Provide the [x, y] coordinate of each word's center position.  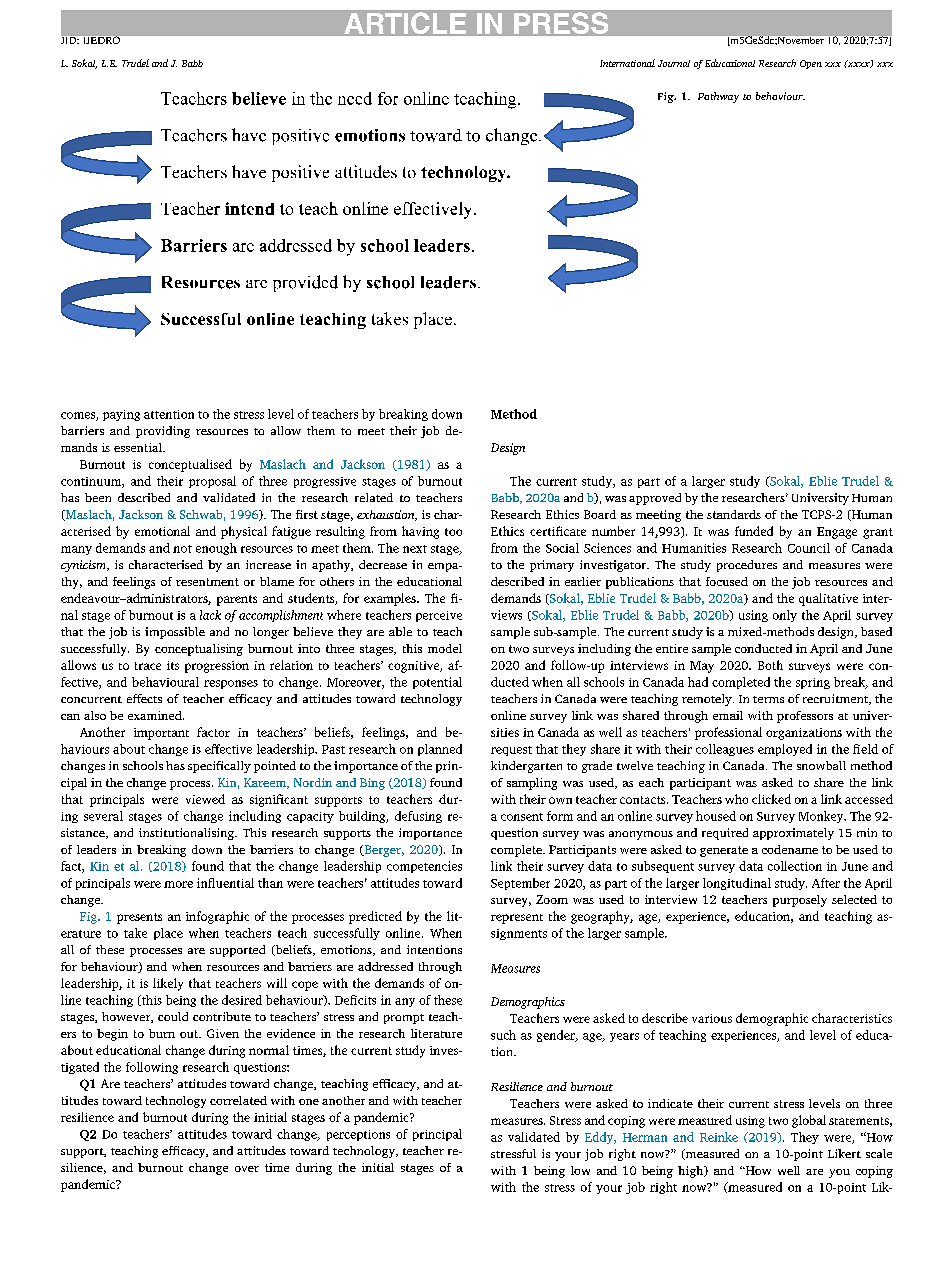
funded [754, 531]
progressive [325, 482]
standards [734, 514]
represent [517, 919]
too [453, 532]
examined [156, 715]
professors [805, 717]
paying [121, 415]
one [309, 1102]
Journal [674, 63]
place [168, 934]
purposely [800, 901]
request [511, 751]
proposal [212, 482]
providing [163, 432]
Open [811, 64]
